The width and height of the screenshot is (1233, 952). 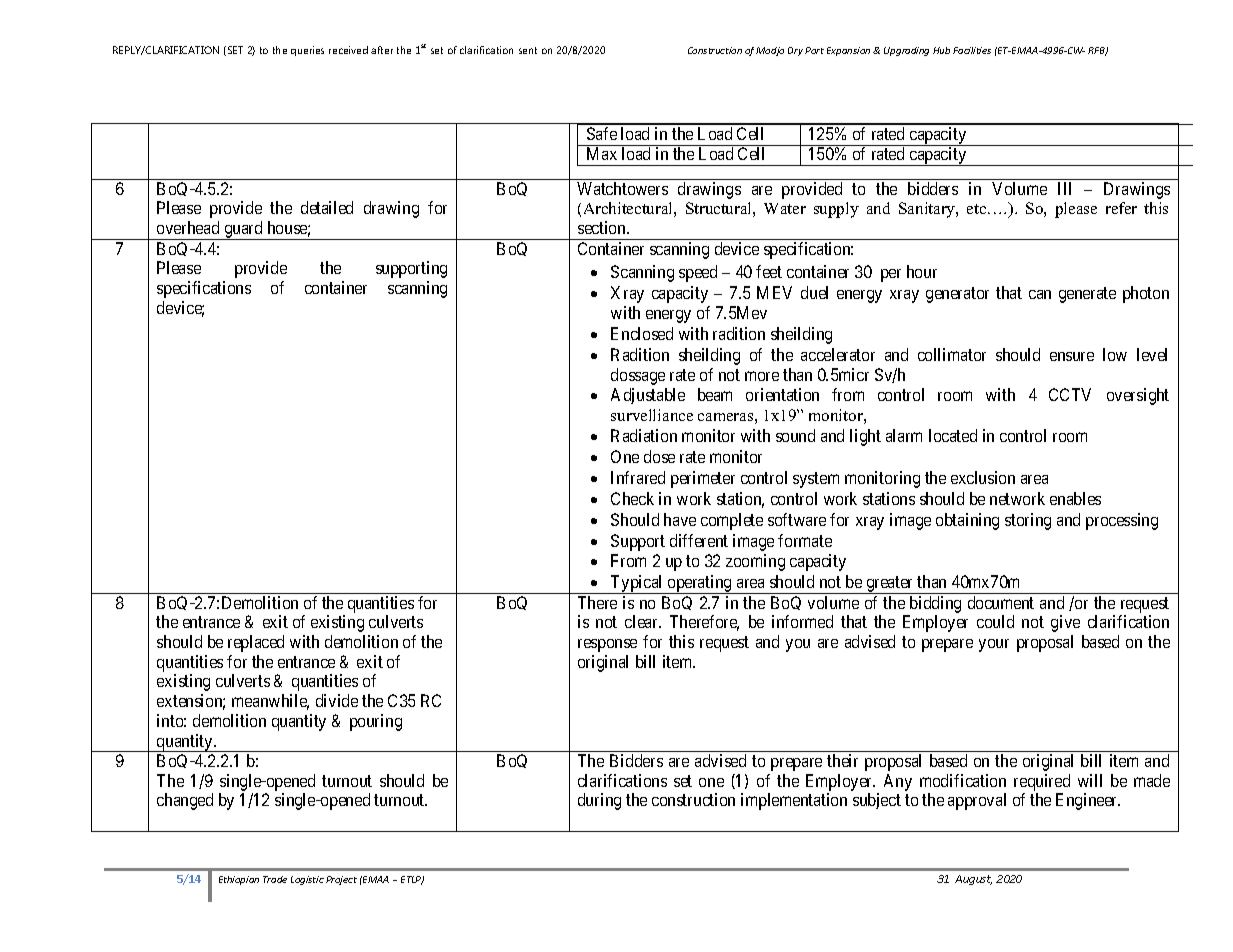 What do you see at coordinates (642, 333) in the screenshot?
I see `Enclosed` at bounding box center [642, 333].
